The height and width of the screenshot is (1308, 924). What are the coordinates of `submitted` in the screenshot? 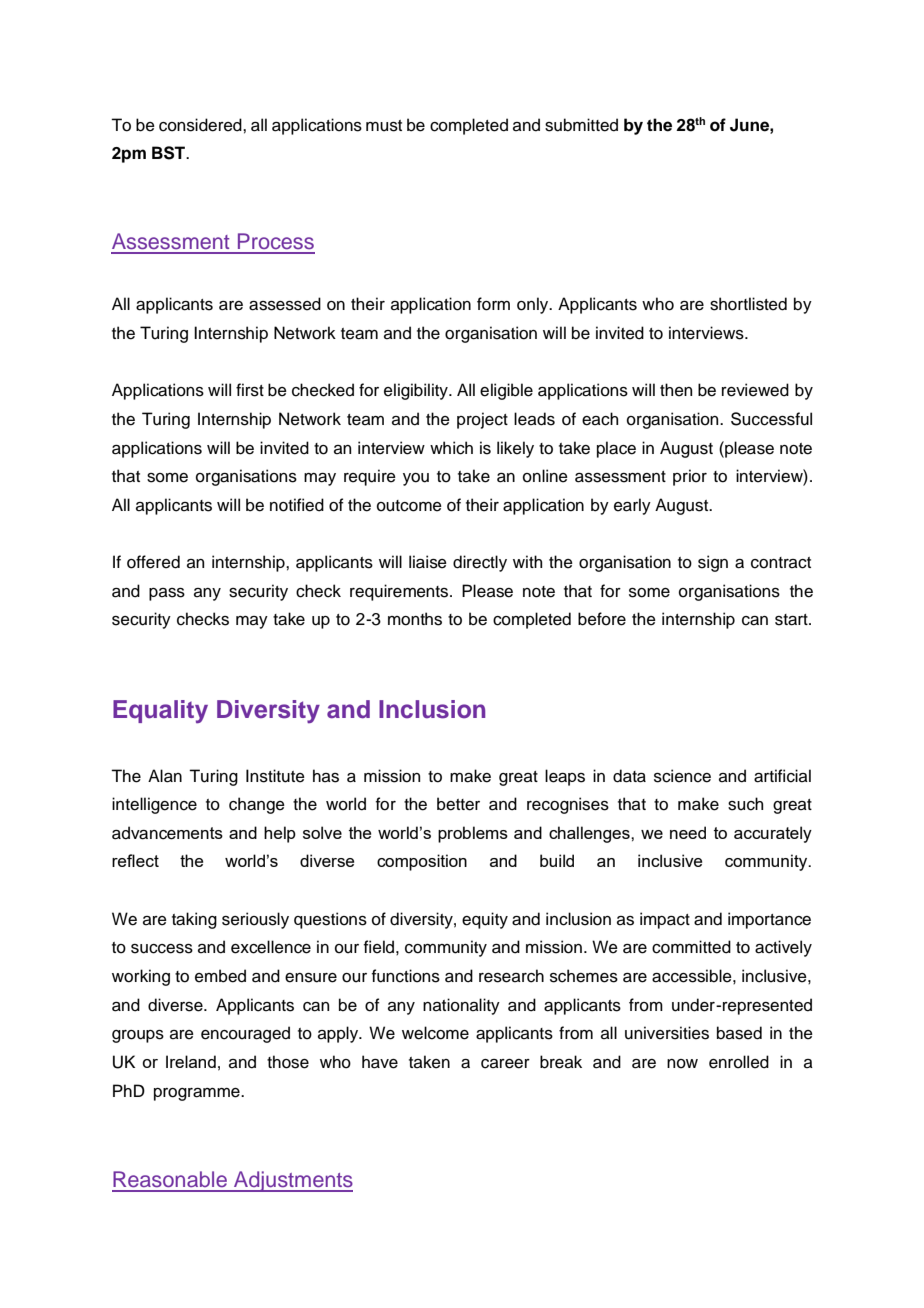 It's located at (581, 125).
